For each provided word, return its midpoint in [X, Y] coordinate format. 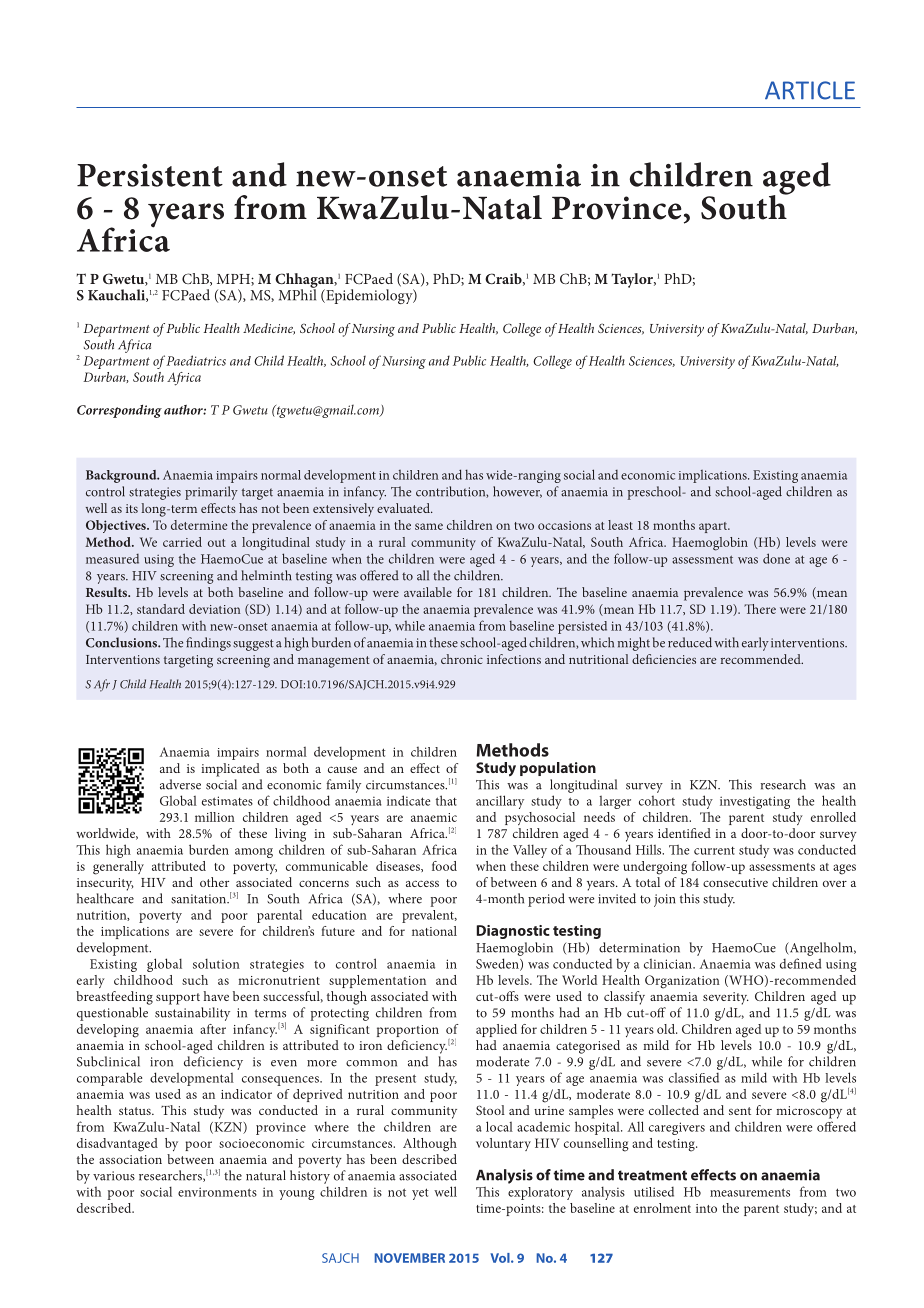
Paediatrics [196, 360]
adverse [180, 784]
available [428, 592]
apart [714, 527]
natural [266, 1175]
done [776, 558]
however [517, 492]
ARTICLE [810, 90]
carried [182, 542]
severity [726, 998]
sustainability [192, 1014]
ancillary [500, 802]
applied [496, 1030]
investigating [755, 802]
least [620, 525]
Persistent [150, 175]
